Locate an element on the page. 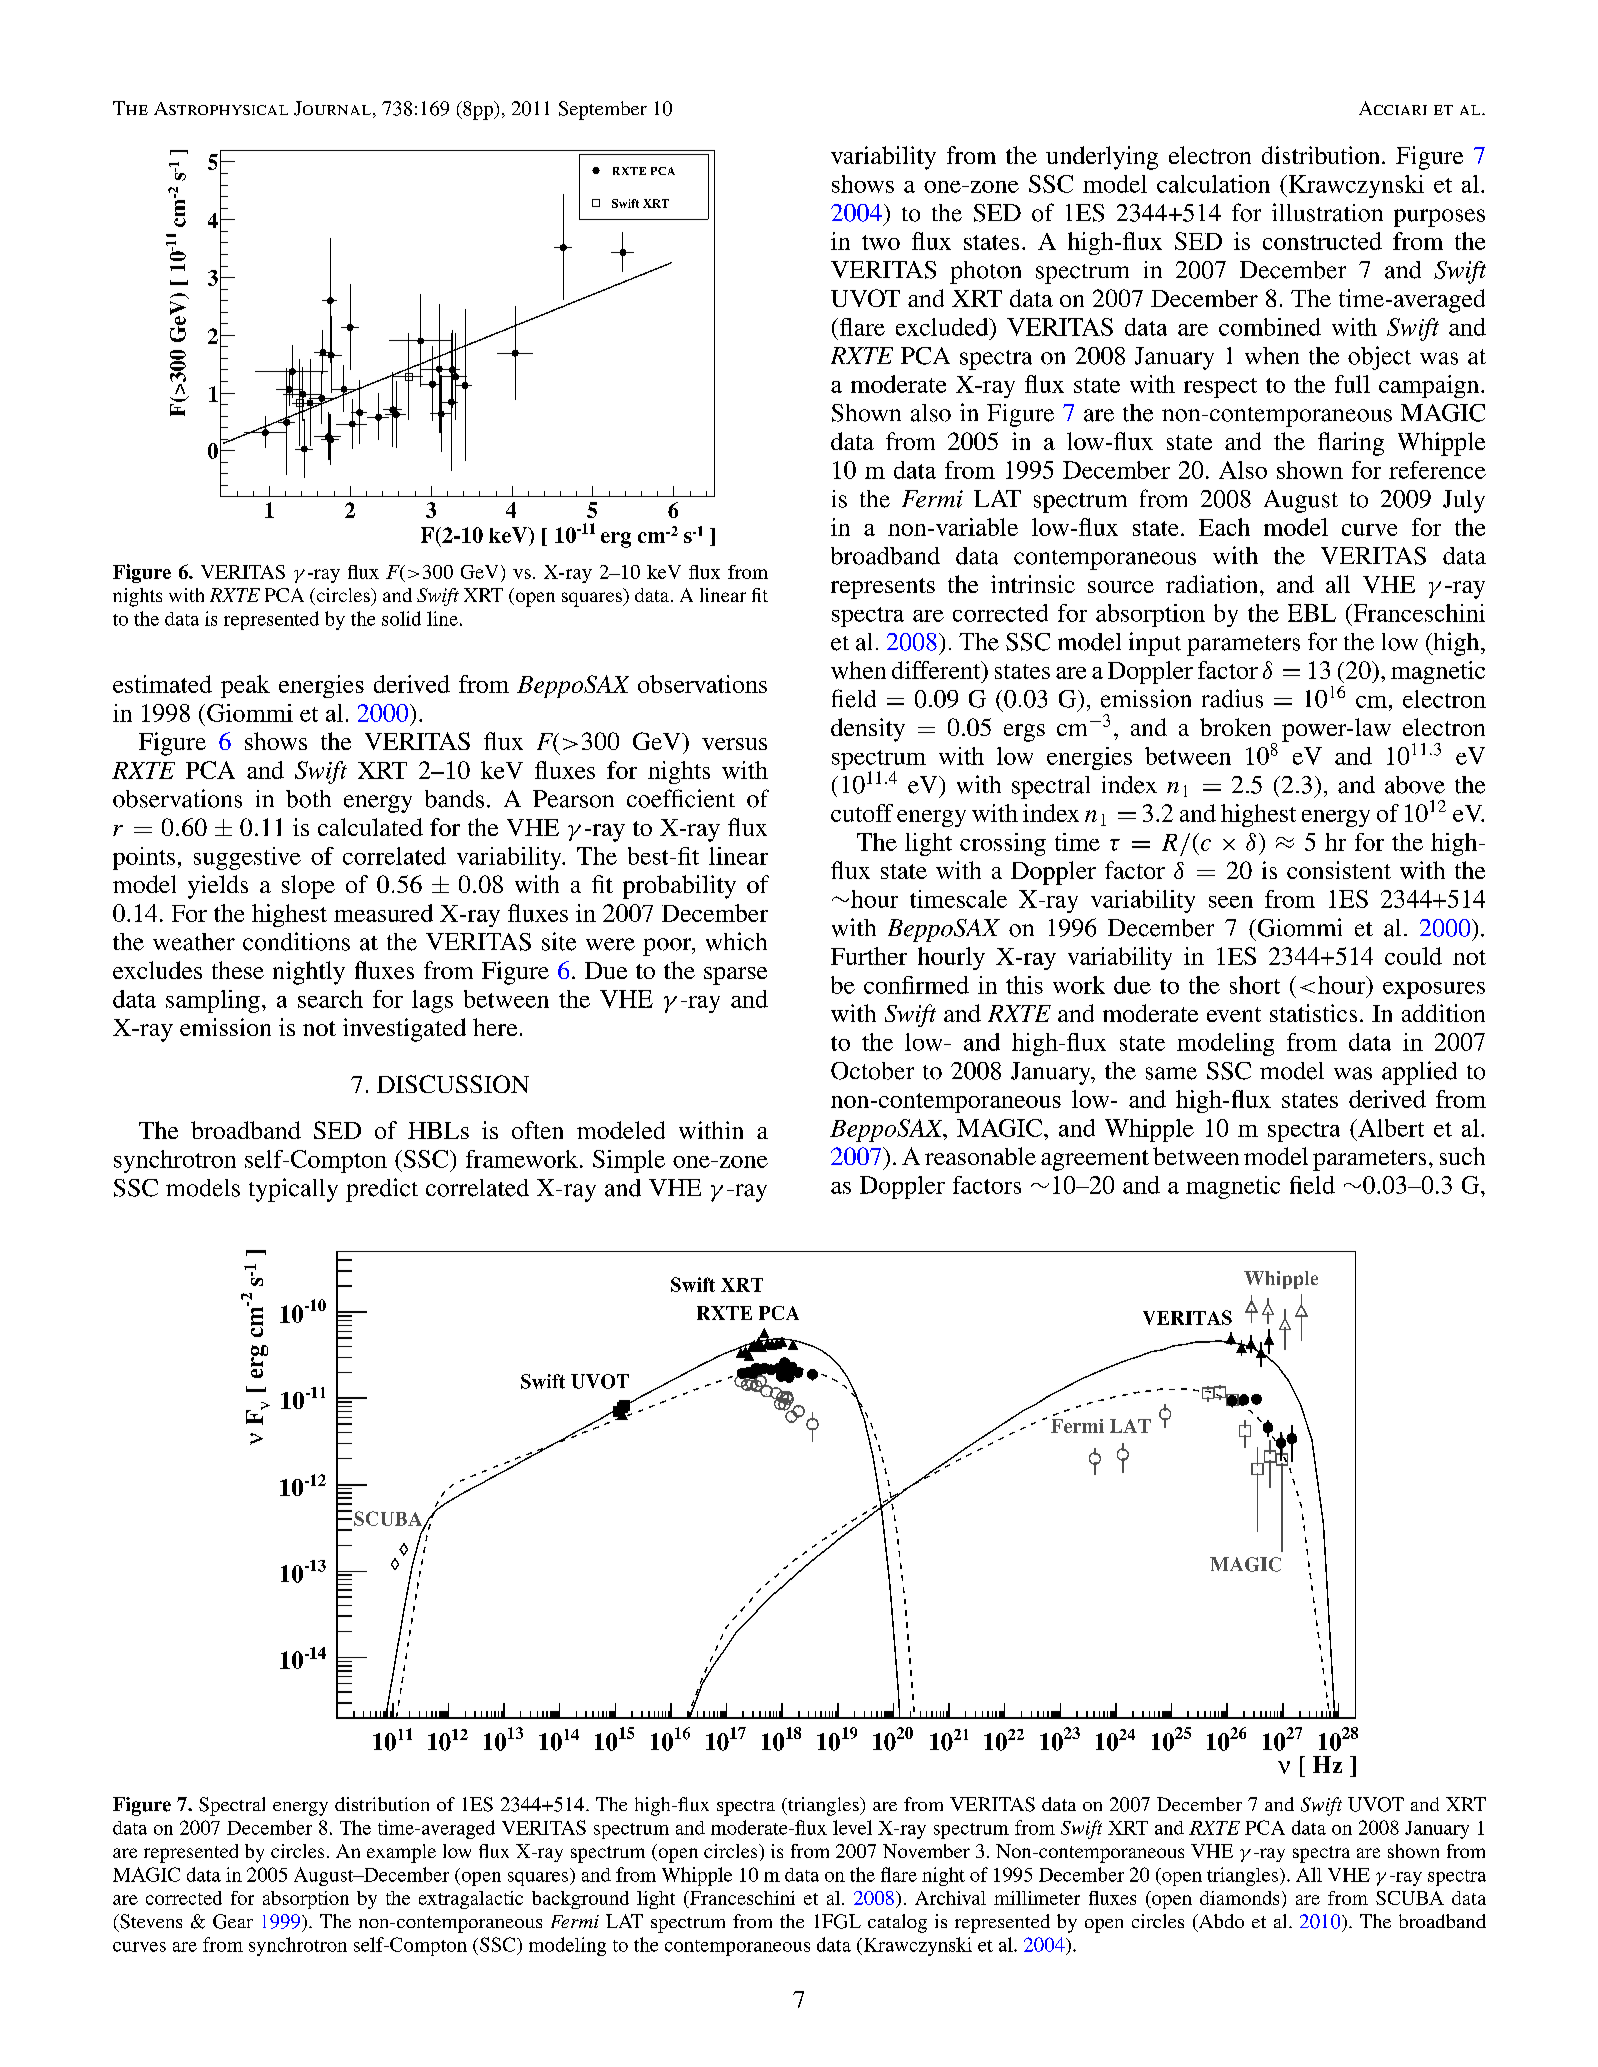  Abdo is located at coordinates (1220, 1922).
